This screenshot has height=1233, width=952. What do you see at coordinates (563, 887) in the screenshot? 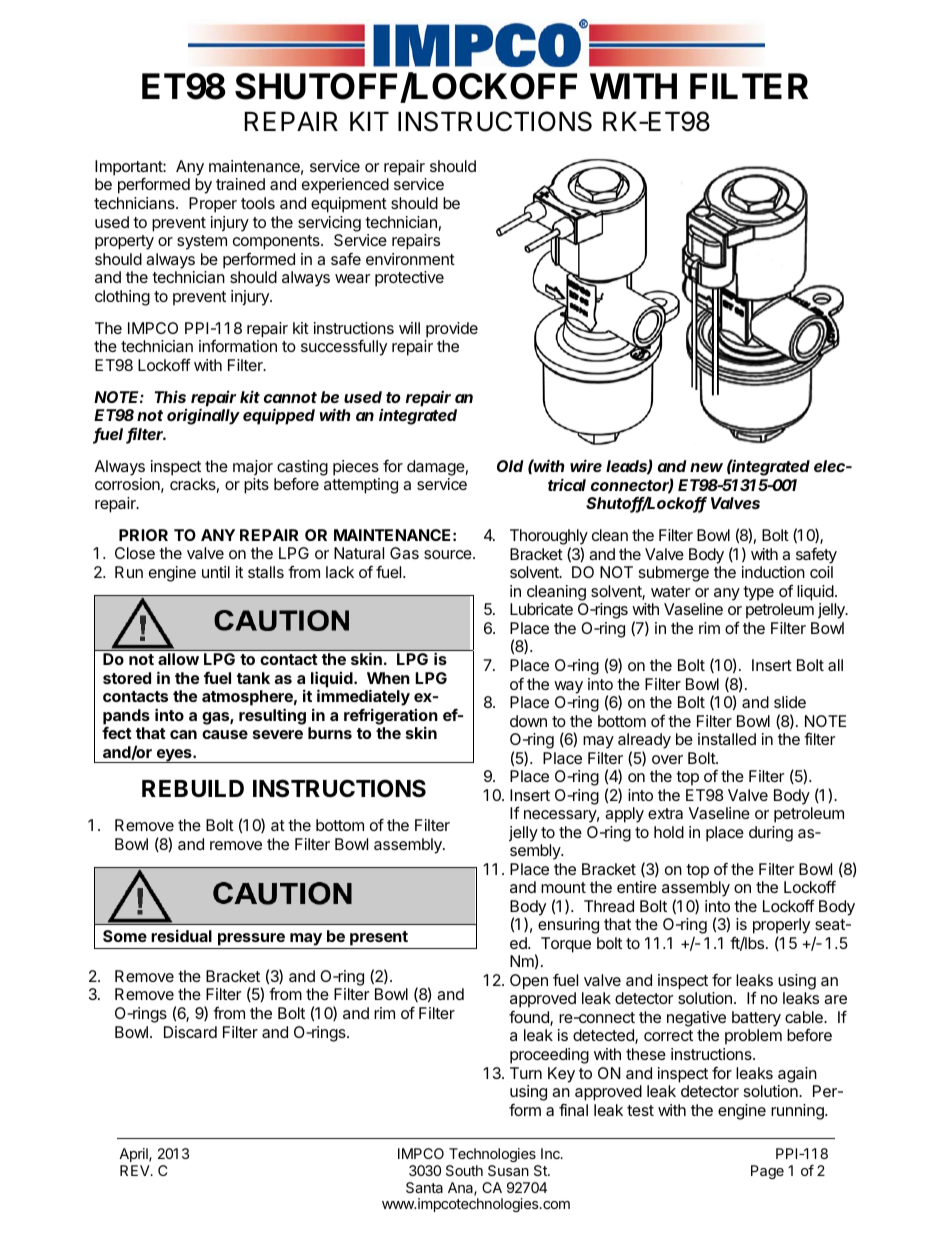
I see `mount` at bounding box center [563, 887].
